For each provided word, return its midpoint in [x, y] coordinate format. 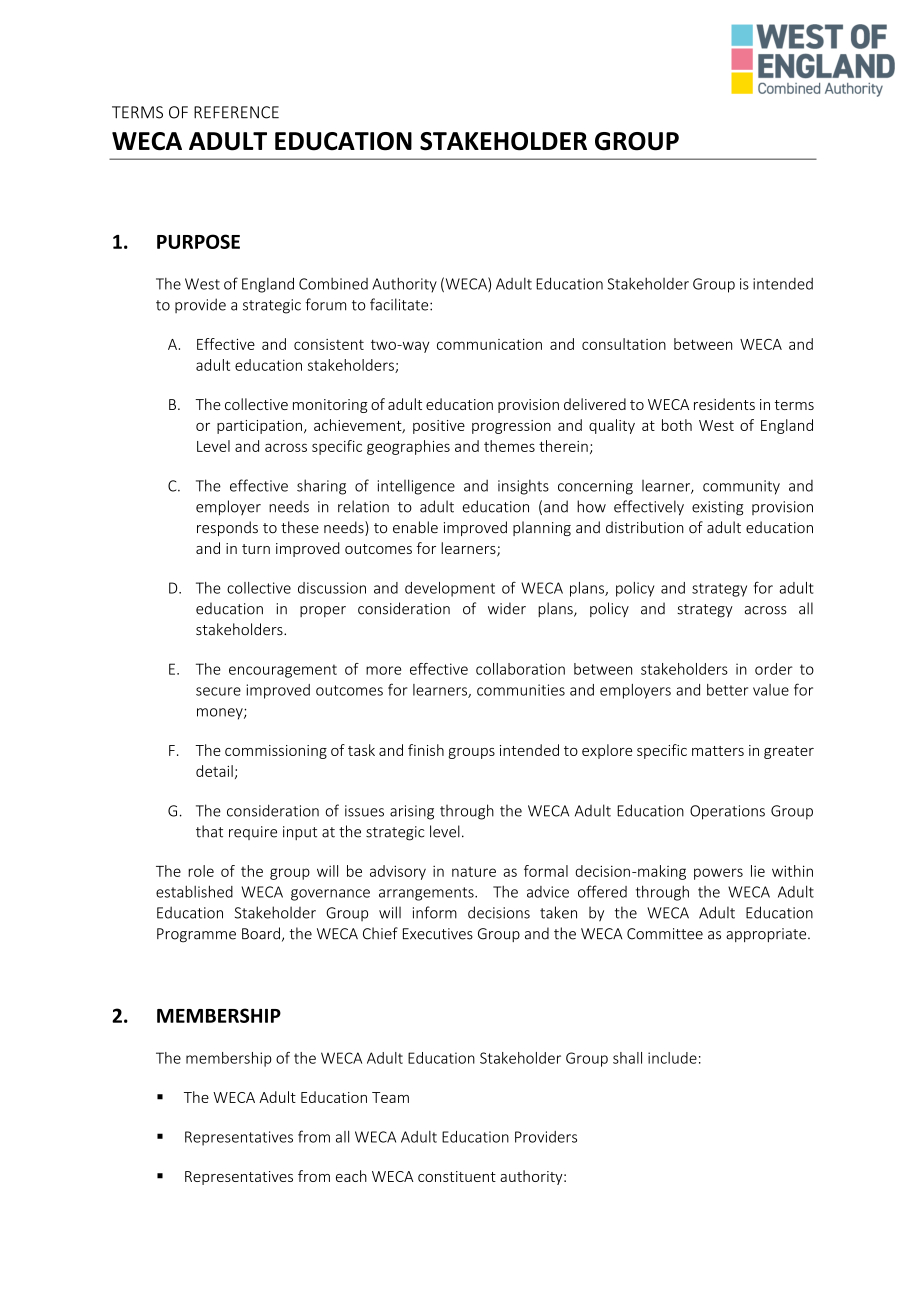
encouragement [283, 671]
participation [259, 427]
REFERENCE [236, 112]
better [727, 690]
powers [718, 874]
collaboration [520, 669]
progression [511, 427]
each [351, 1176]
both [677, 425]
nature [474, 872]
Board [261, 933]
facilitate [400, 304]
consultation [624, 344]
